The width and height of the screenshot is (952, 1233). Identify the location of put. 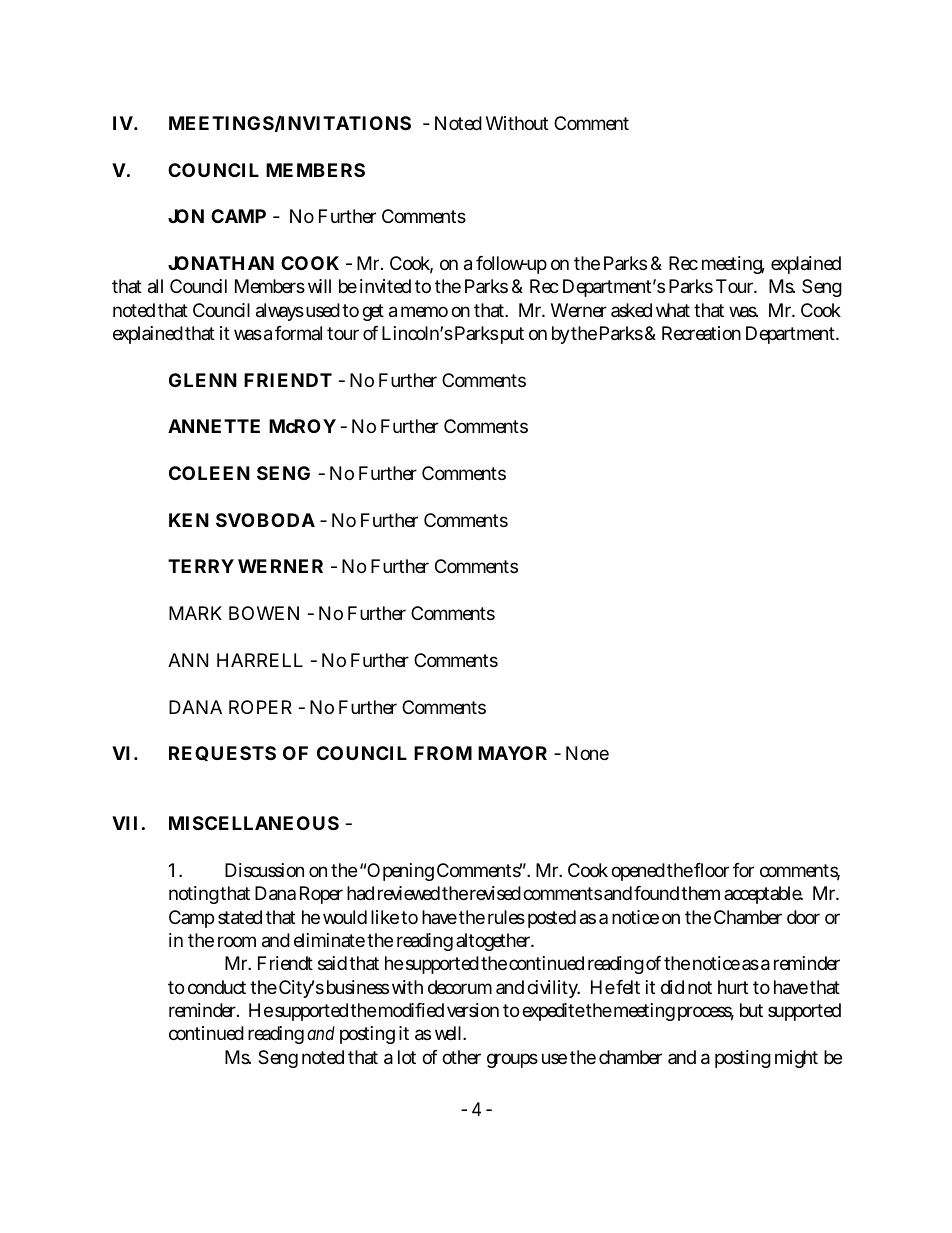
(512, 335).
